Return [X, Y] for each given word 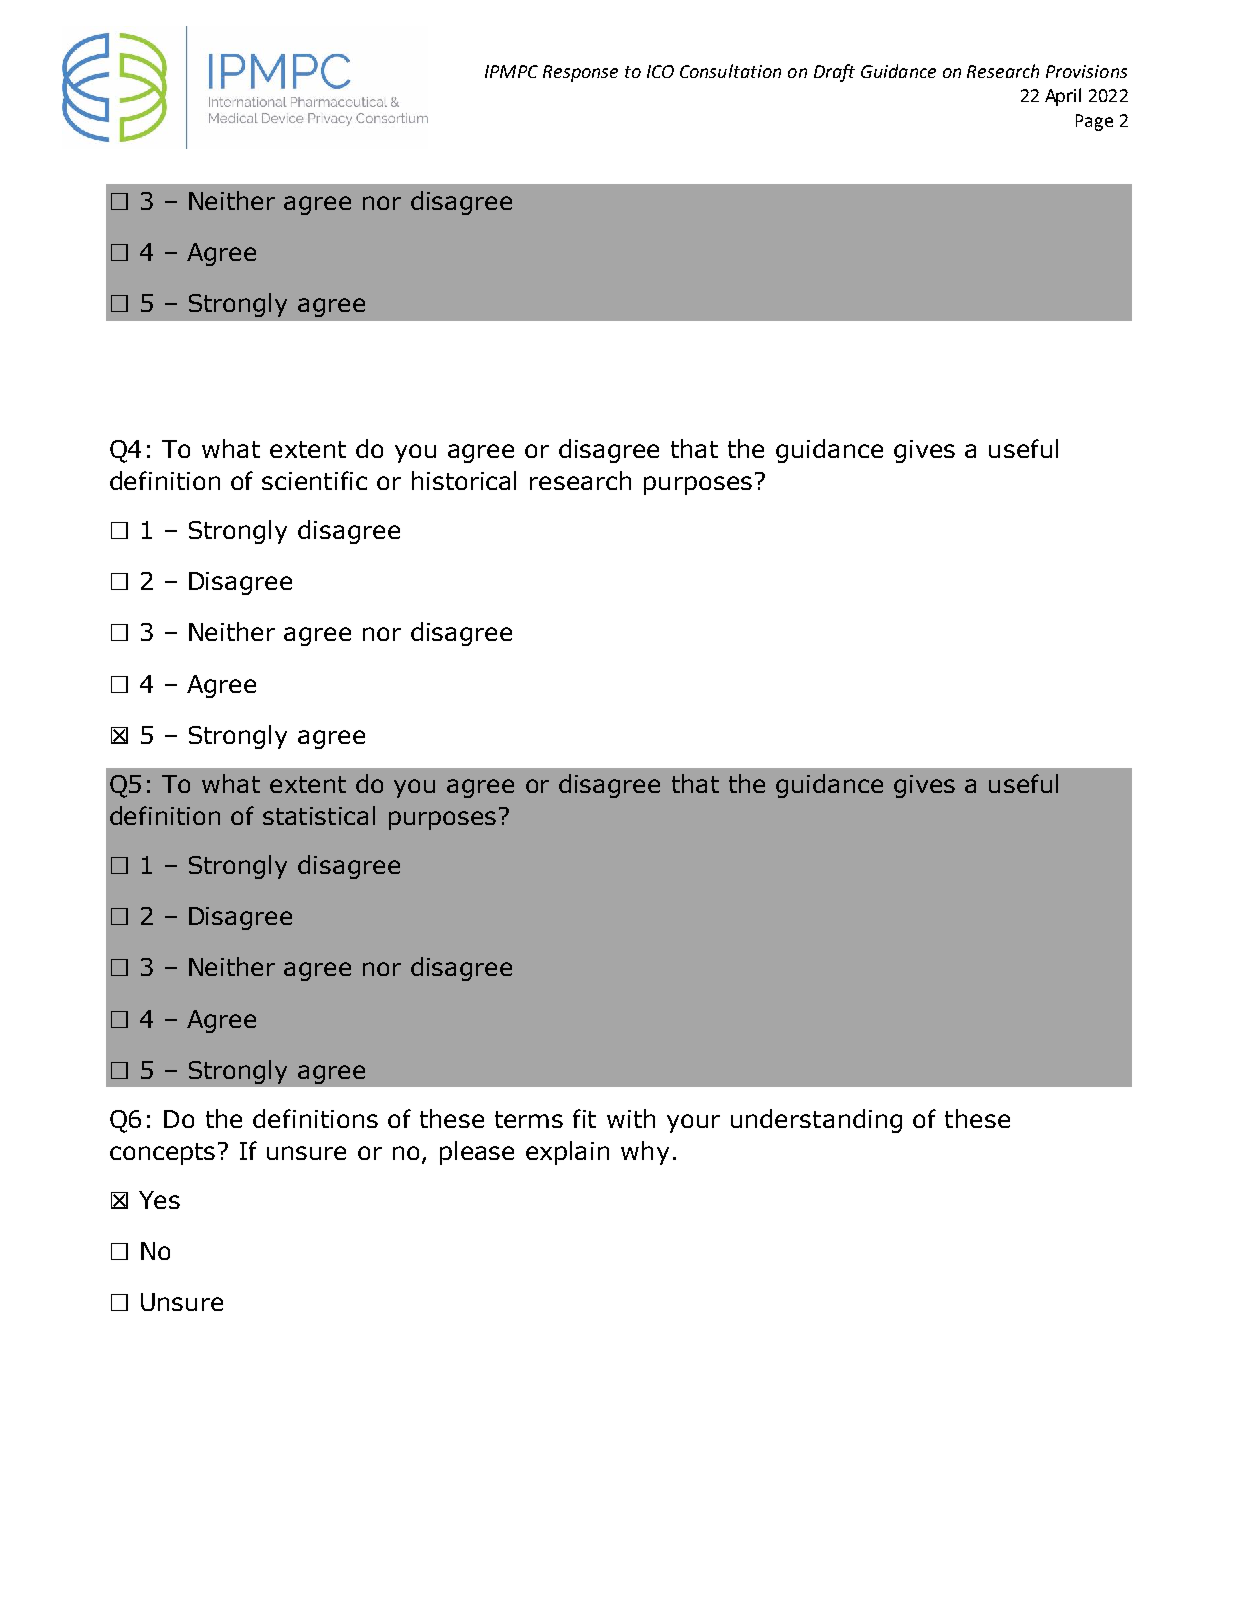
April [1063, 97]
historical [464, 480]
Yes [159, 1200]
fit [584, 1118]
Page [1094, 122]
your [693, 1123]
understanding [816, 1121]
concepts [162, 1154]
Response [580, 73]
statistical [319, 815]
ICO [660, 71]
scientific [314, 480]
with [631, 1118]
